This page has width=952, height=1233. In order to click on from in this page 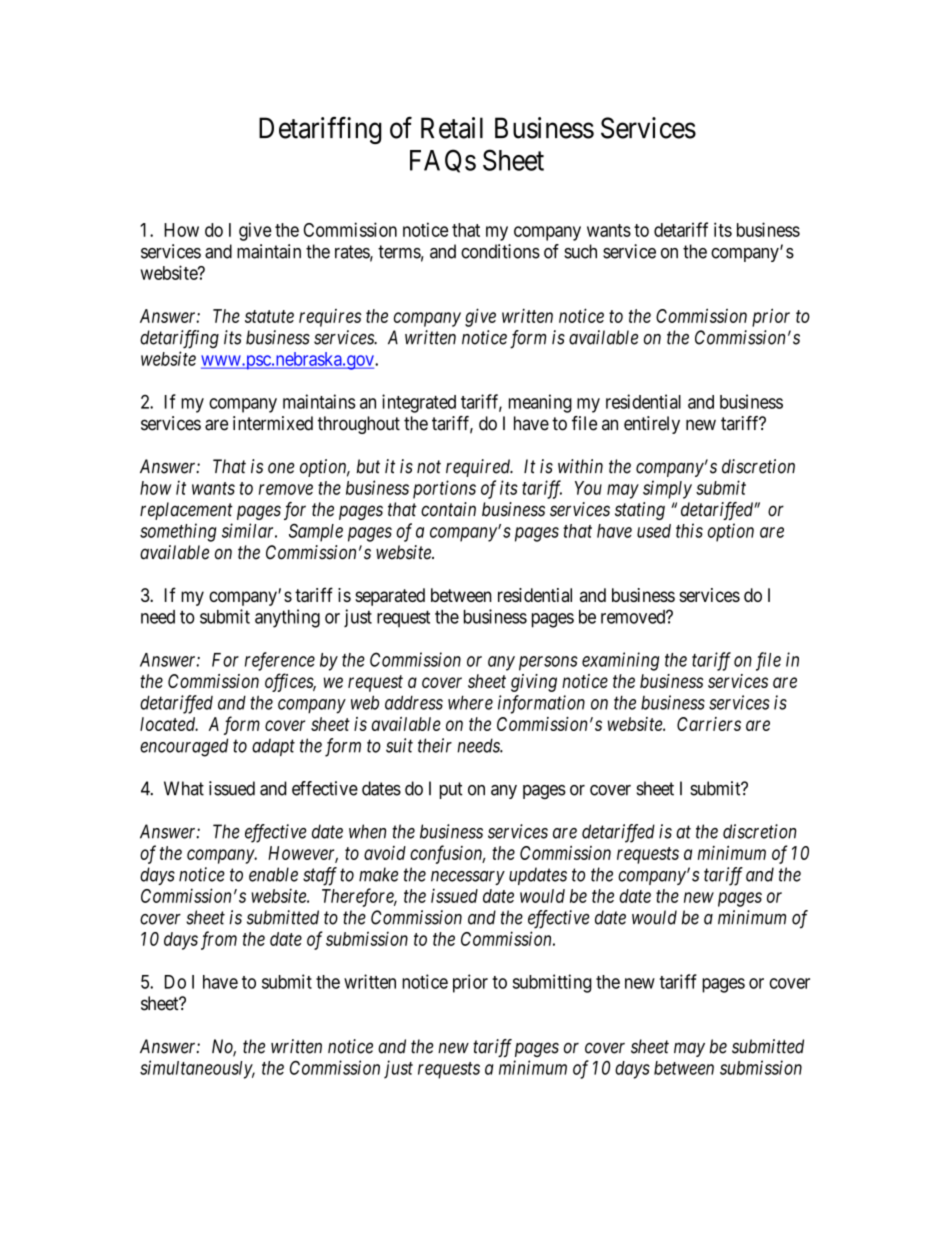, I will do `click(219, 940)`.
